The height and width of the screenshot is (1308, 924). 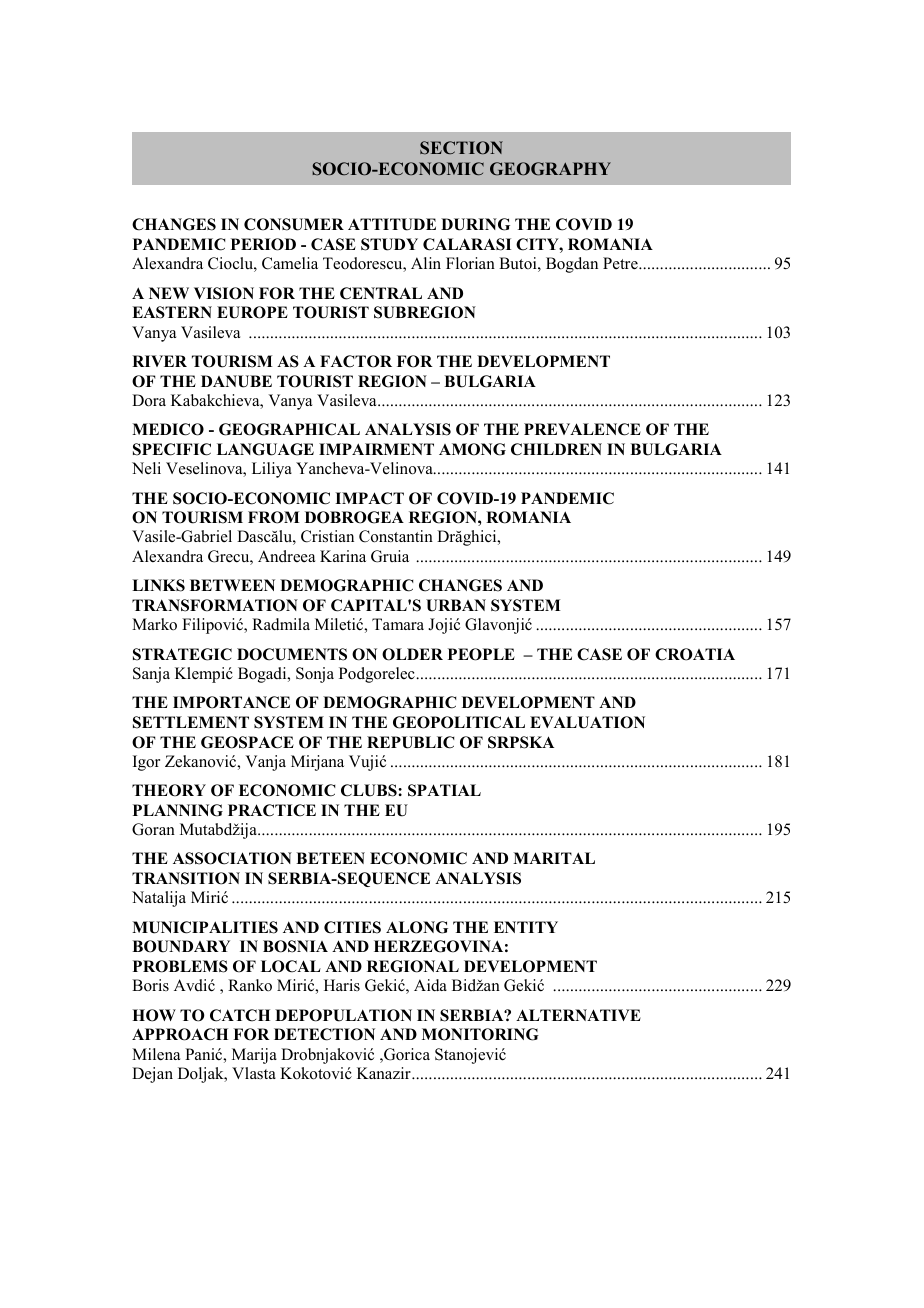 What do you see at coordinates (356, 361) in the screenshot?
I see `FACTOR` at bounding box center [356, 361].
